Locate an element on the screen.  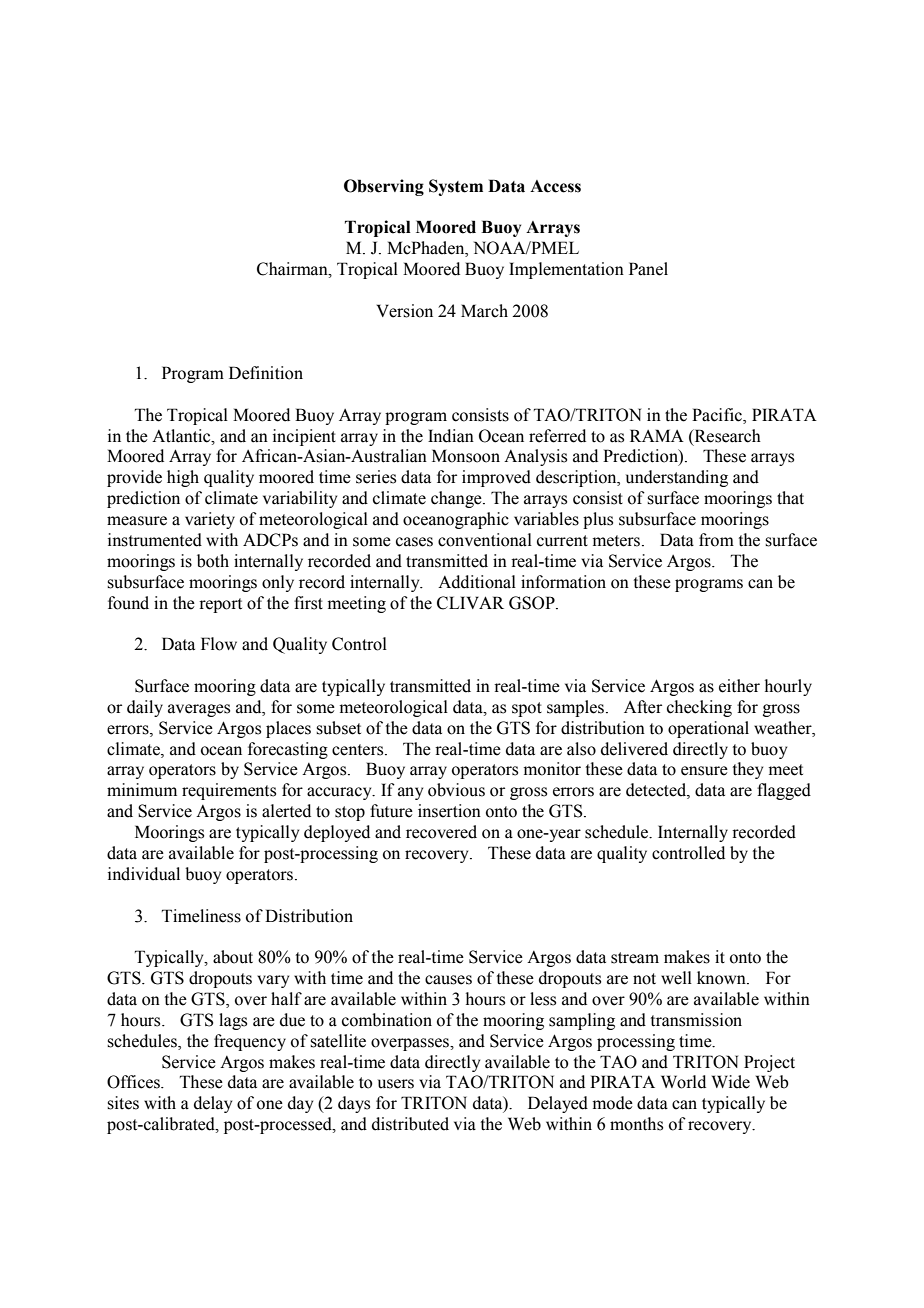
Atlantic is located at coordinates (182, 436).
